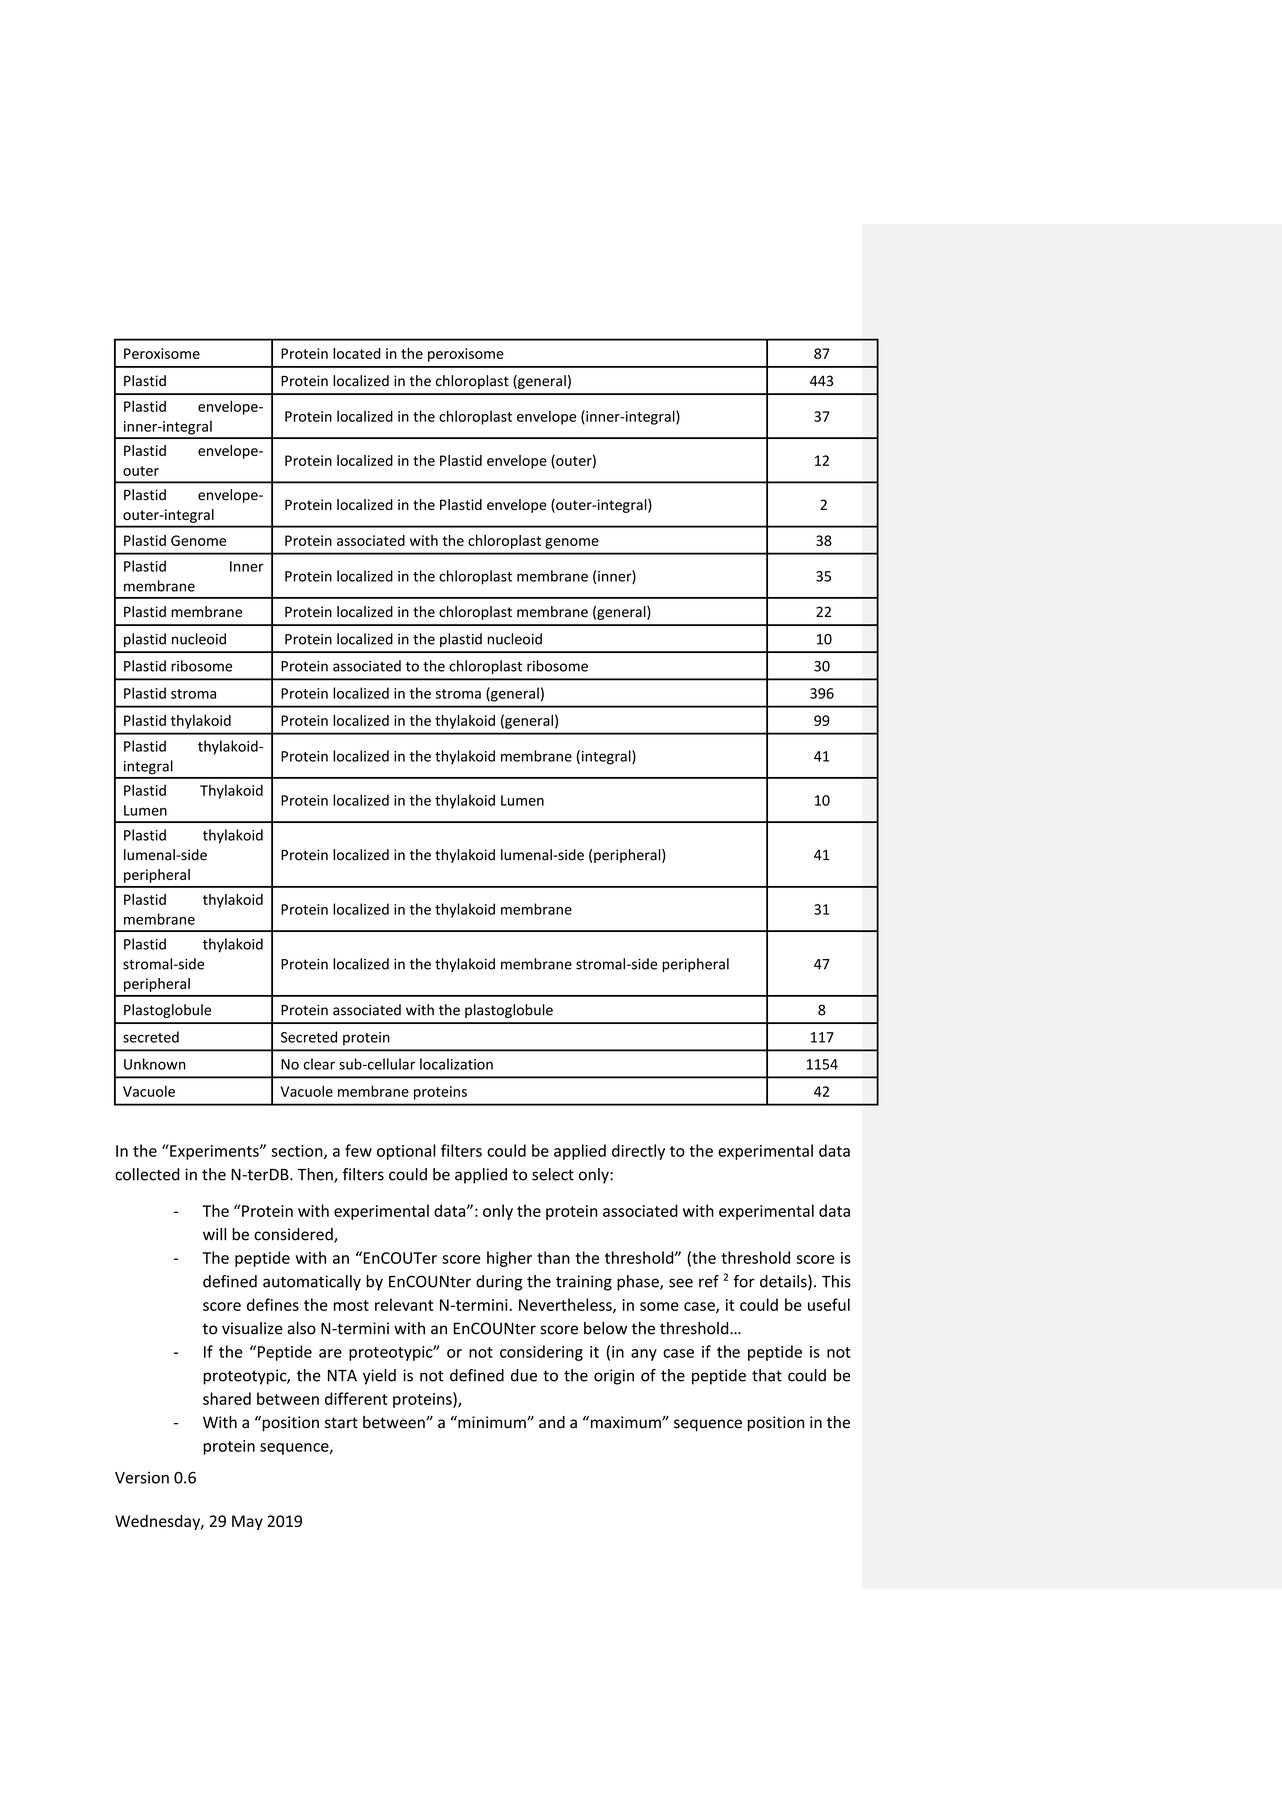 This screenshot has width=1282, height=1812. Describe the element at coordinates (247, 1522) in the screenshot. I see `May` at that location.
